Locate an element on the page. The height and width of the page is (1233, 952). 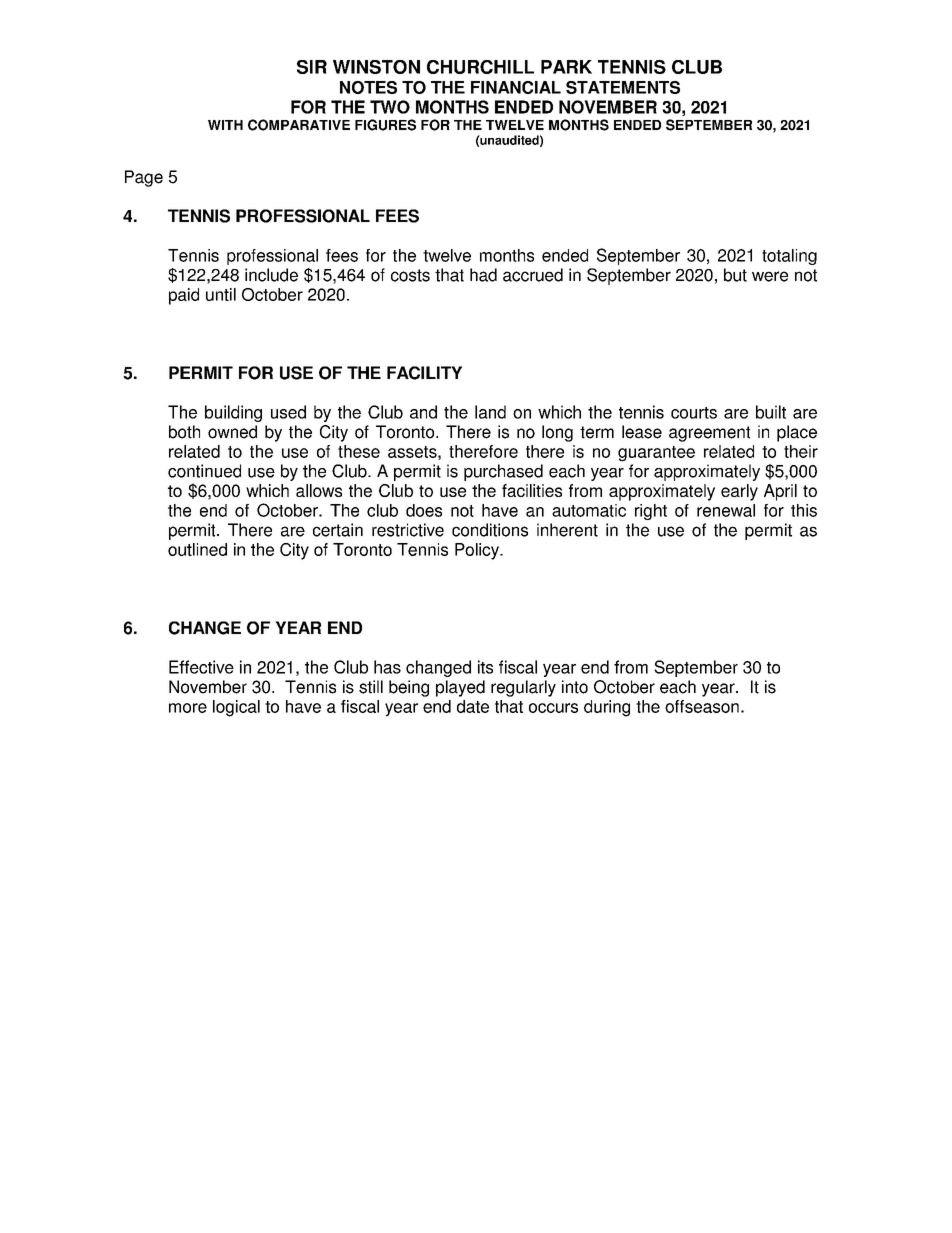
land is located at coordinates (490, 412).
